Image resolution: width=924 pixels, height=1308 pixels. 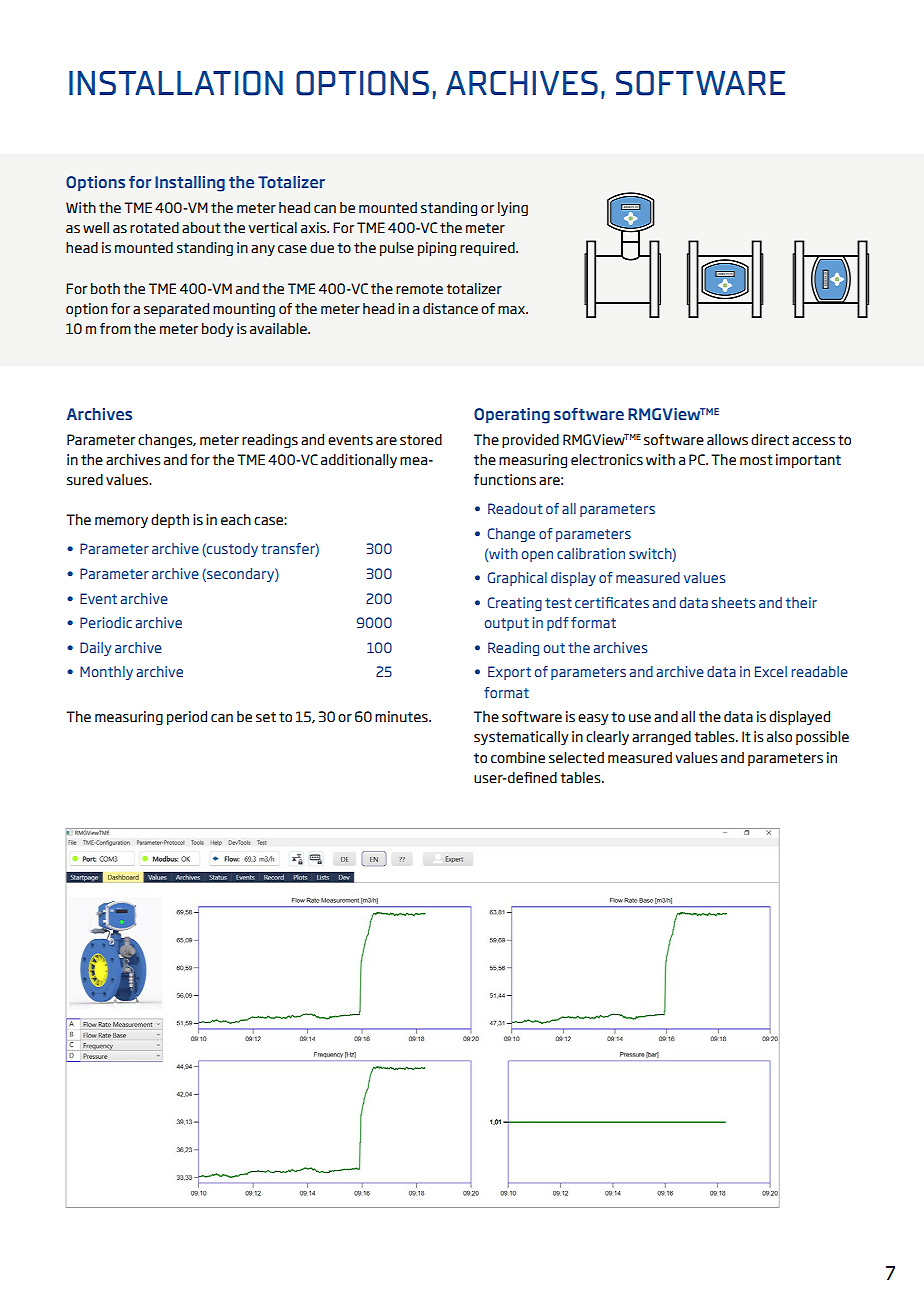 What do you see at coordinates (170, 521) in the image?
I see `depth` at bounding box center [170, 521].
